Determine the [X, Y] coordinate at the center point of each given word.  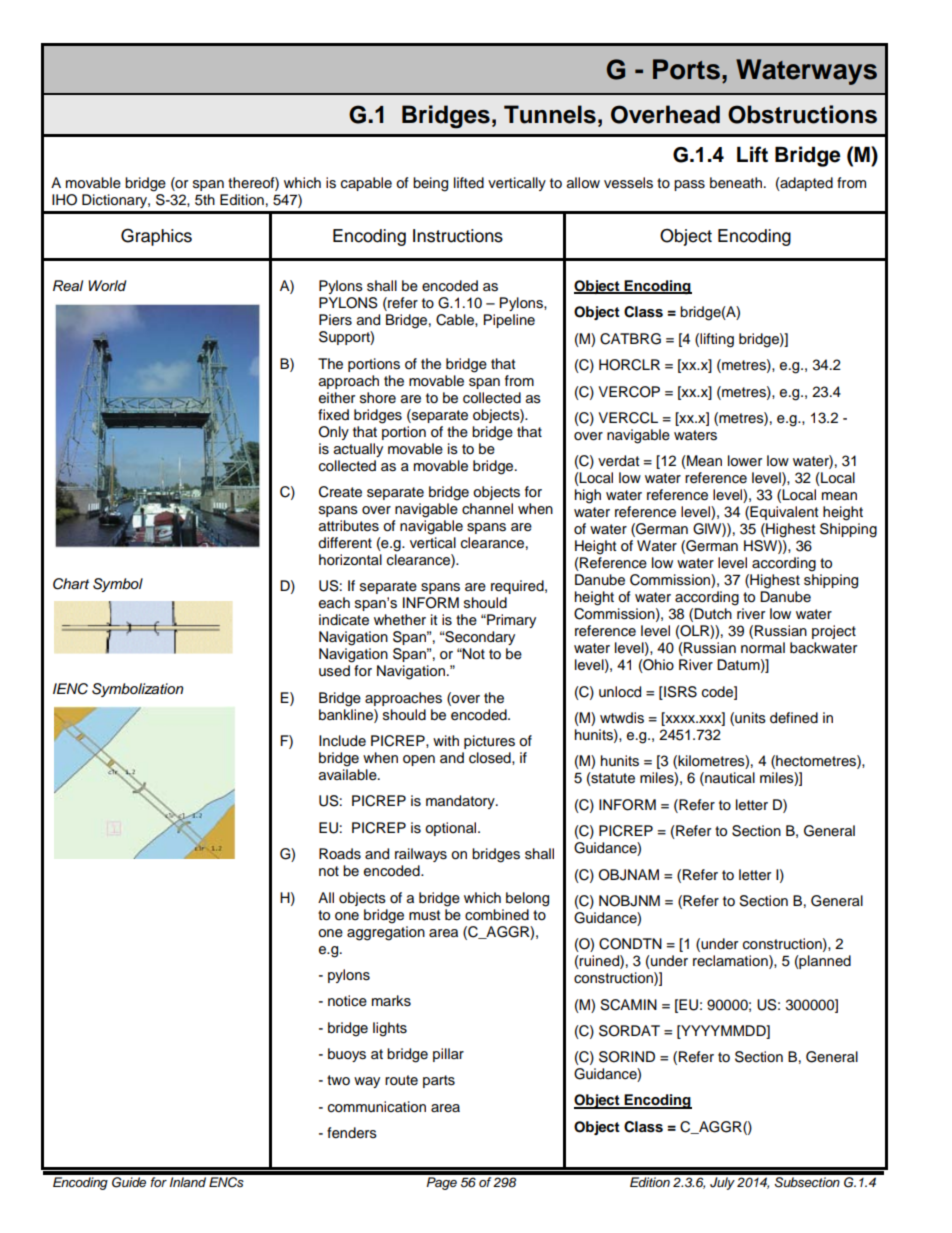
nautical [729, 779]
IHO [64, 200]
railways [421, 855]
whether [400, 620]
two [338, 1080]
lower [745, 461]
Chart [71, 584]
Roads [340, 854]
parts [439, 1081]
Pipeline [509, 321]
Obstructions [802, 114]
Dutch [713, 614]
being [430, 184]
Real [68, 285]
